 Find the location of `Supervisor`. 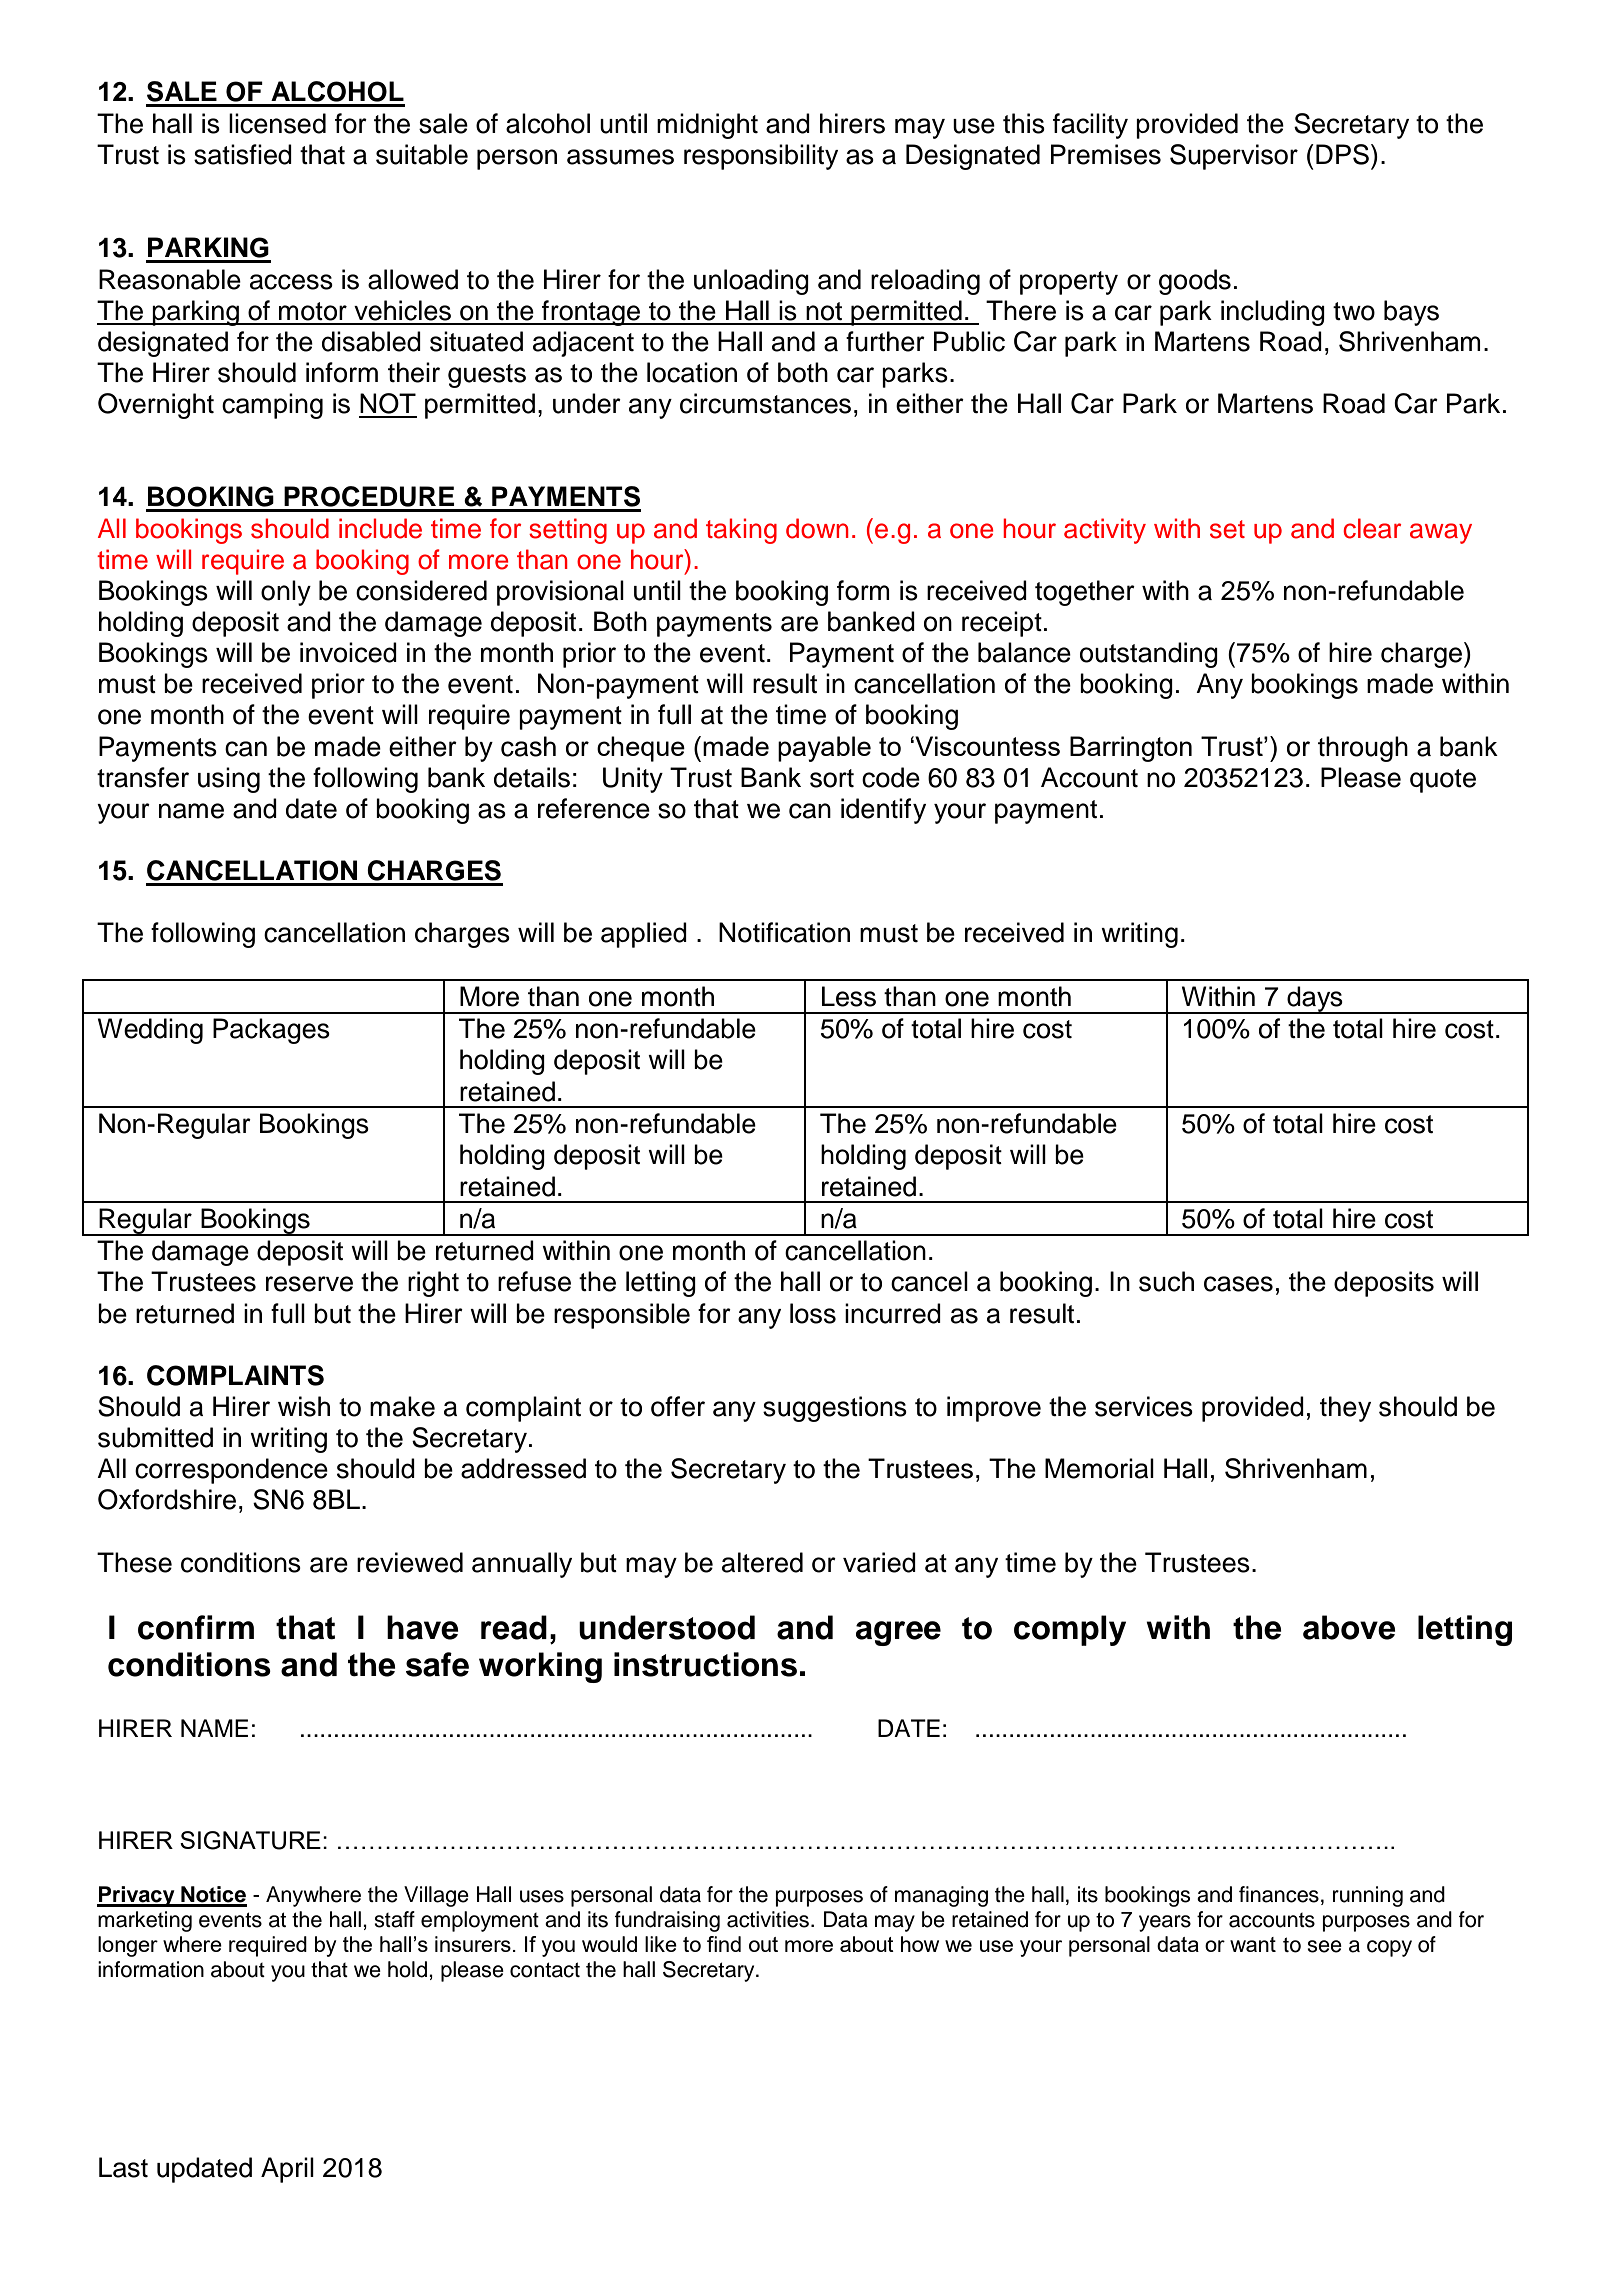

Supervisor is located at coordinates (1234, 157).
